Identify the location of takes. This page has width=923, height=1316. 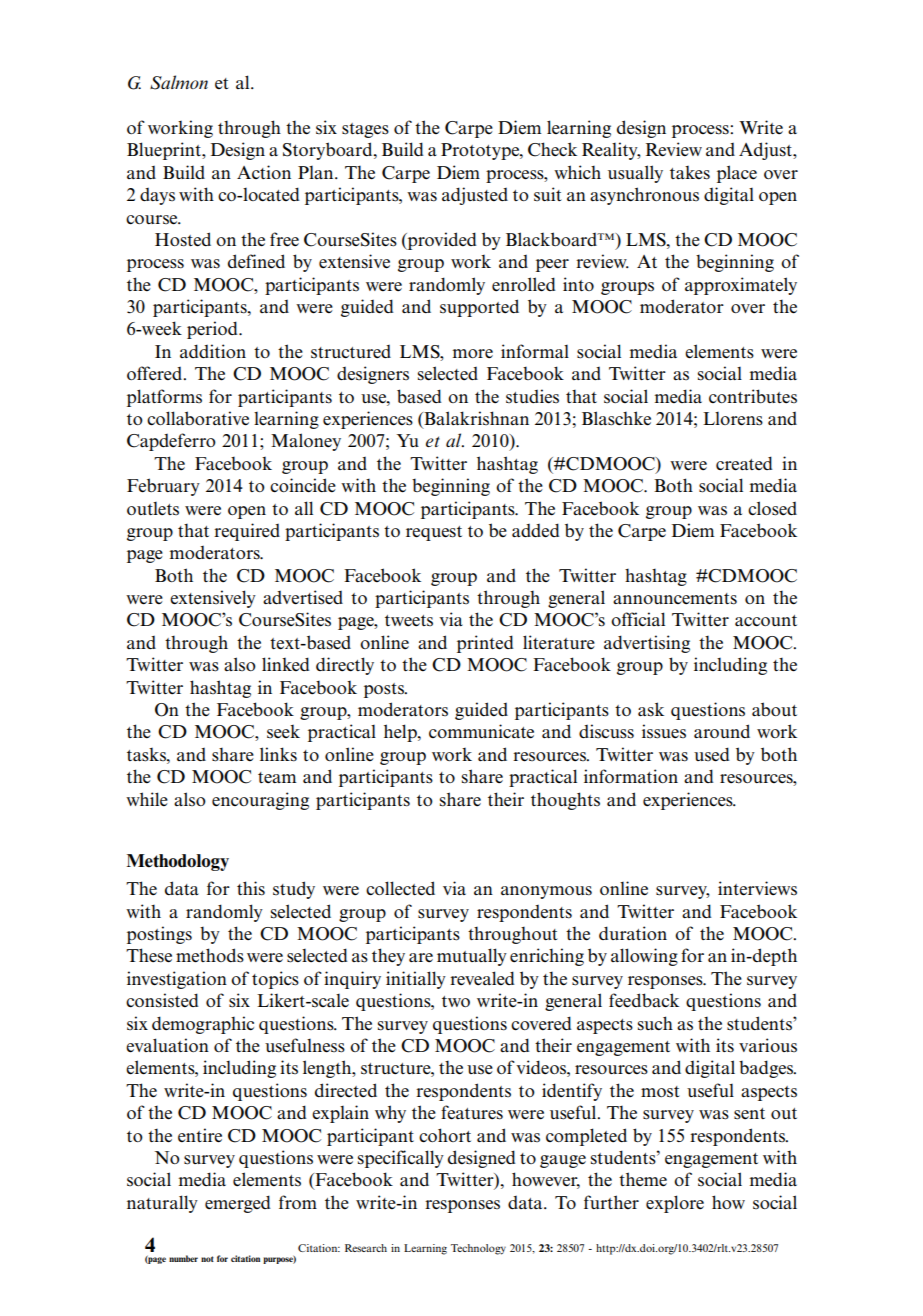
(690, 173).
